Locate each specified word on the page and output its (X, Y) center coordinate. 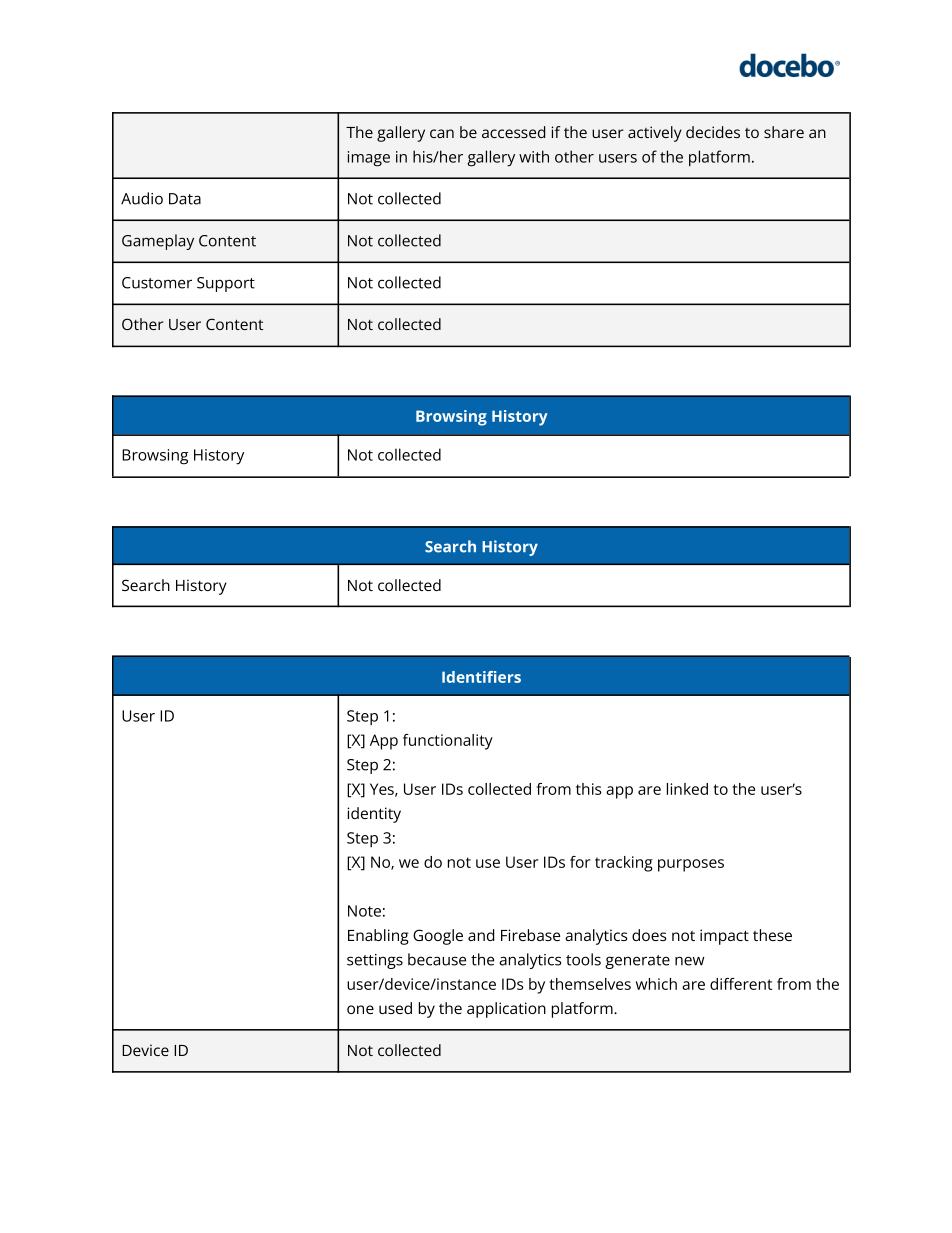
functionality (448, 742)
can (442, 133)
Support (226, 284)
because (437, 959)
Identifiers (481, 677)
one (360, 1009)
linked (687, 789)
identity (374, 815)
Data (185, 199)
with (534, 156)
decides (713, 132)
